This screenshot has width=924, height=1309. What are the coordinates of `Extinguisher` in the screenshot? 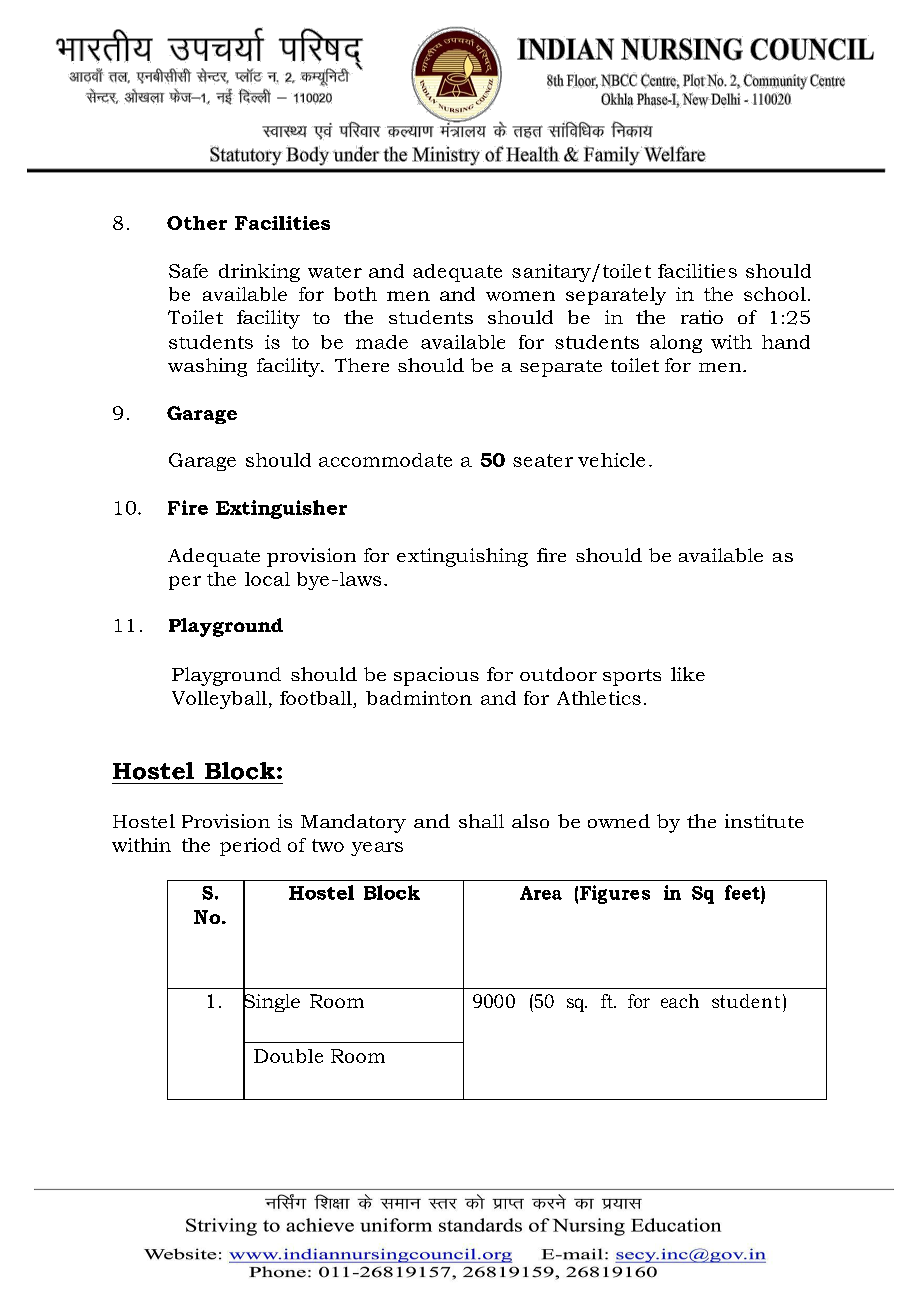 It's located at (281, 509).
